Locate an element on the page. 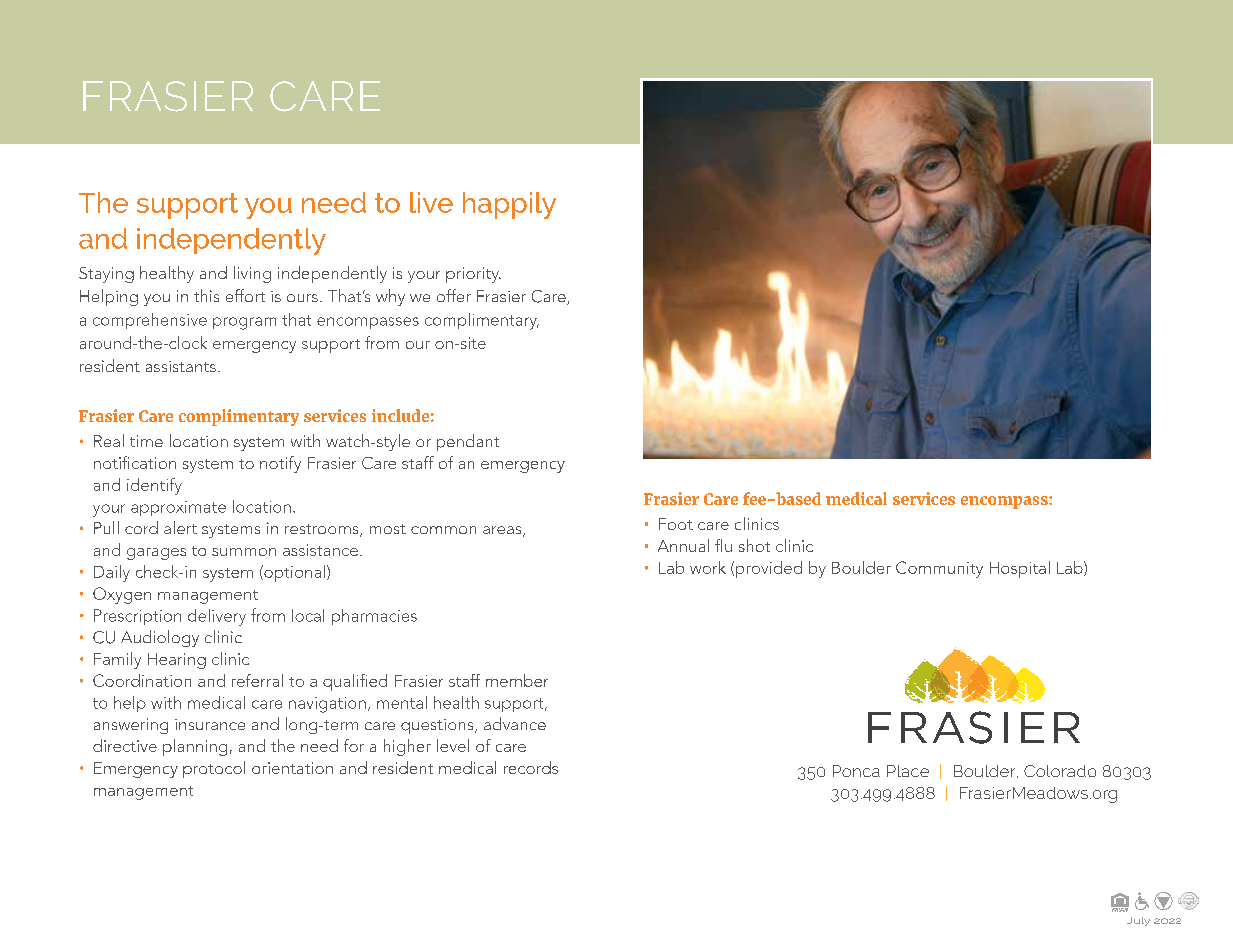  protocol is located at coordinates (214, 769).
